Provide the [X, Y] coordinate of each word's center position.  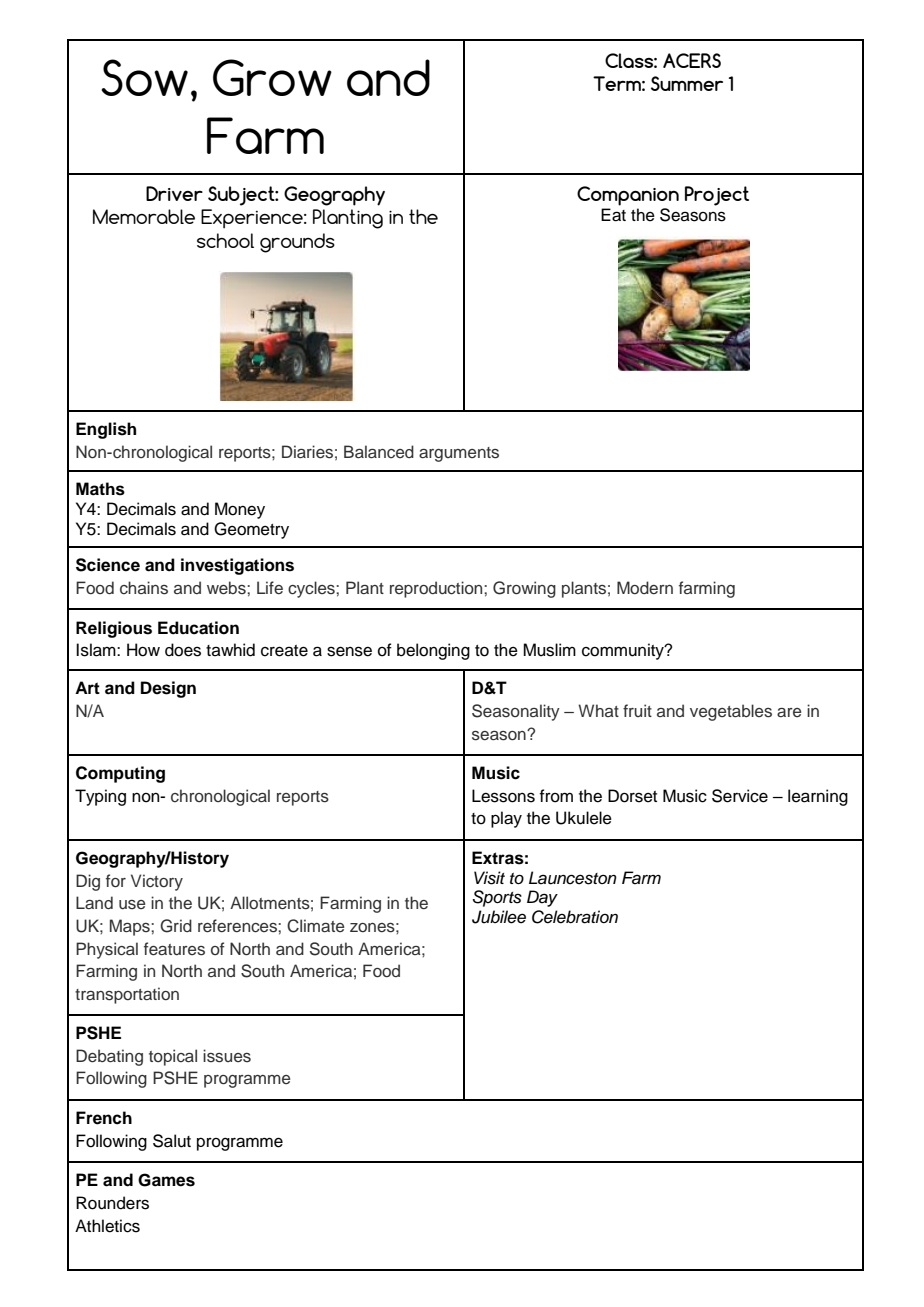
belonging [433, 651]
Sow [144, 77]
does [183, 650]
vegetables [731, 712]
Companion [628, 196]
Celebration [575, 917]
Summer [687, 83]
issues [227, 1056]
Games [166, 1180]
